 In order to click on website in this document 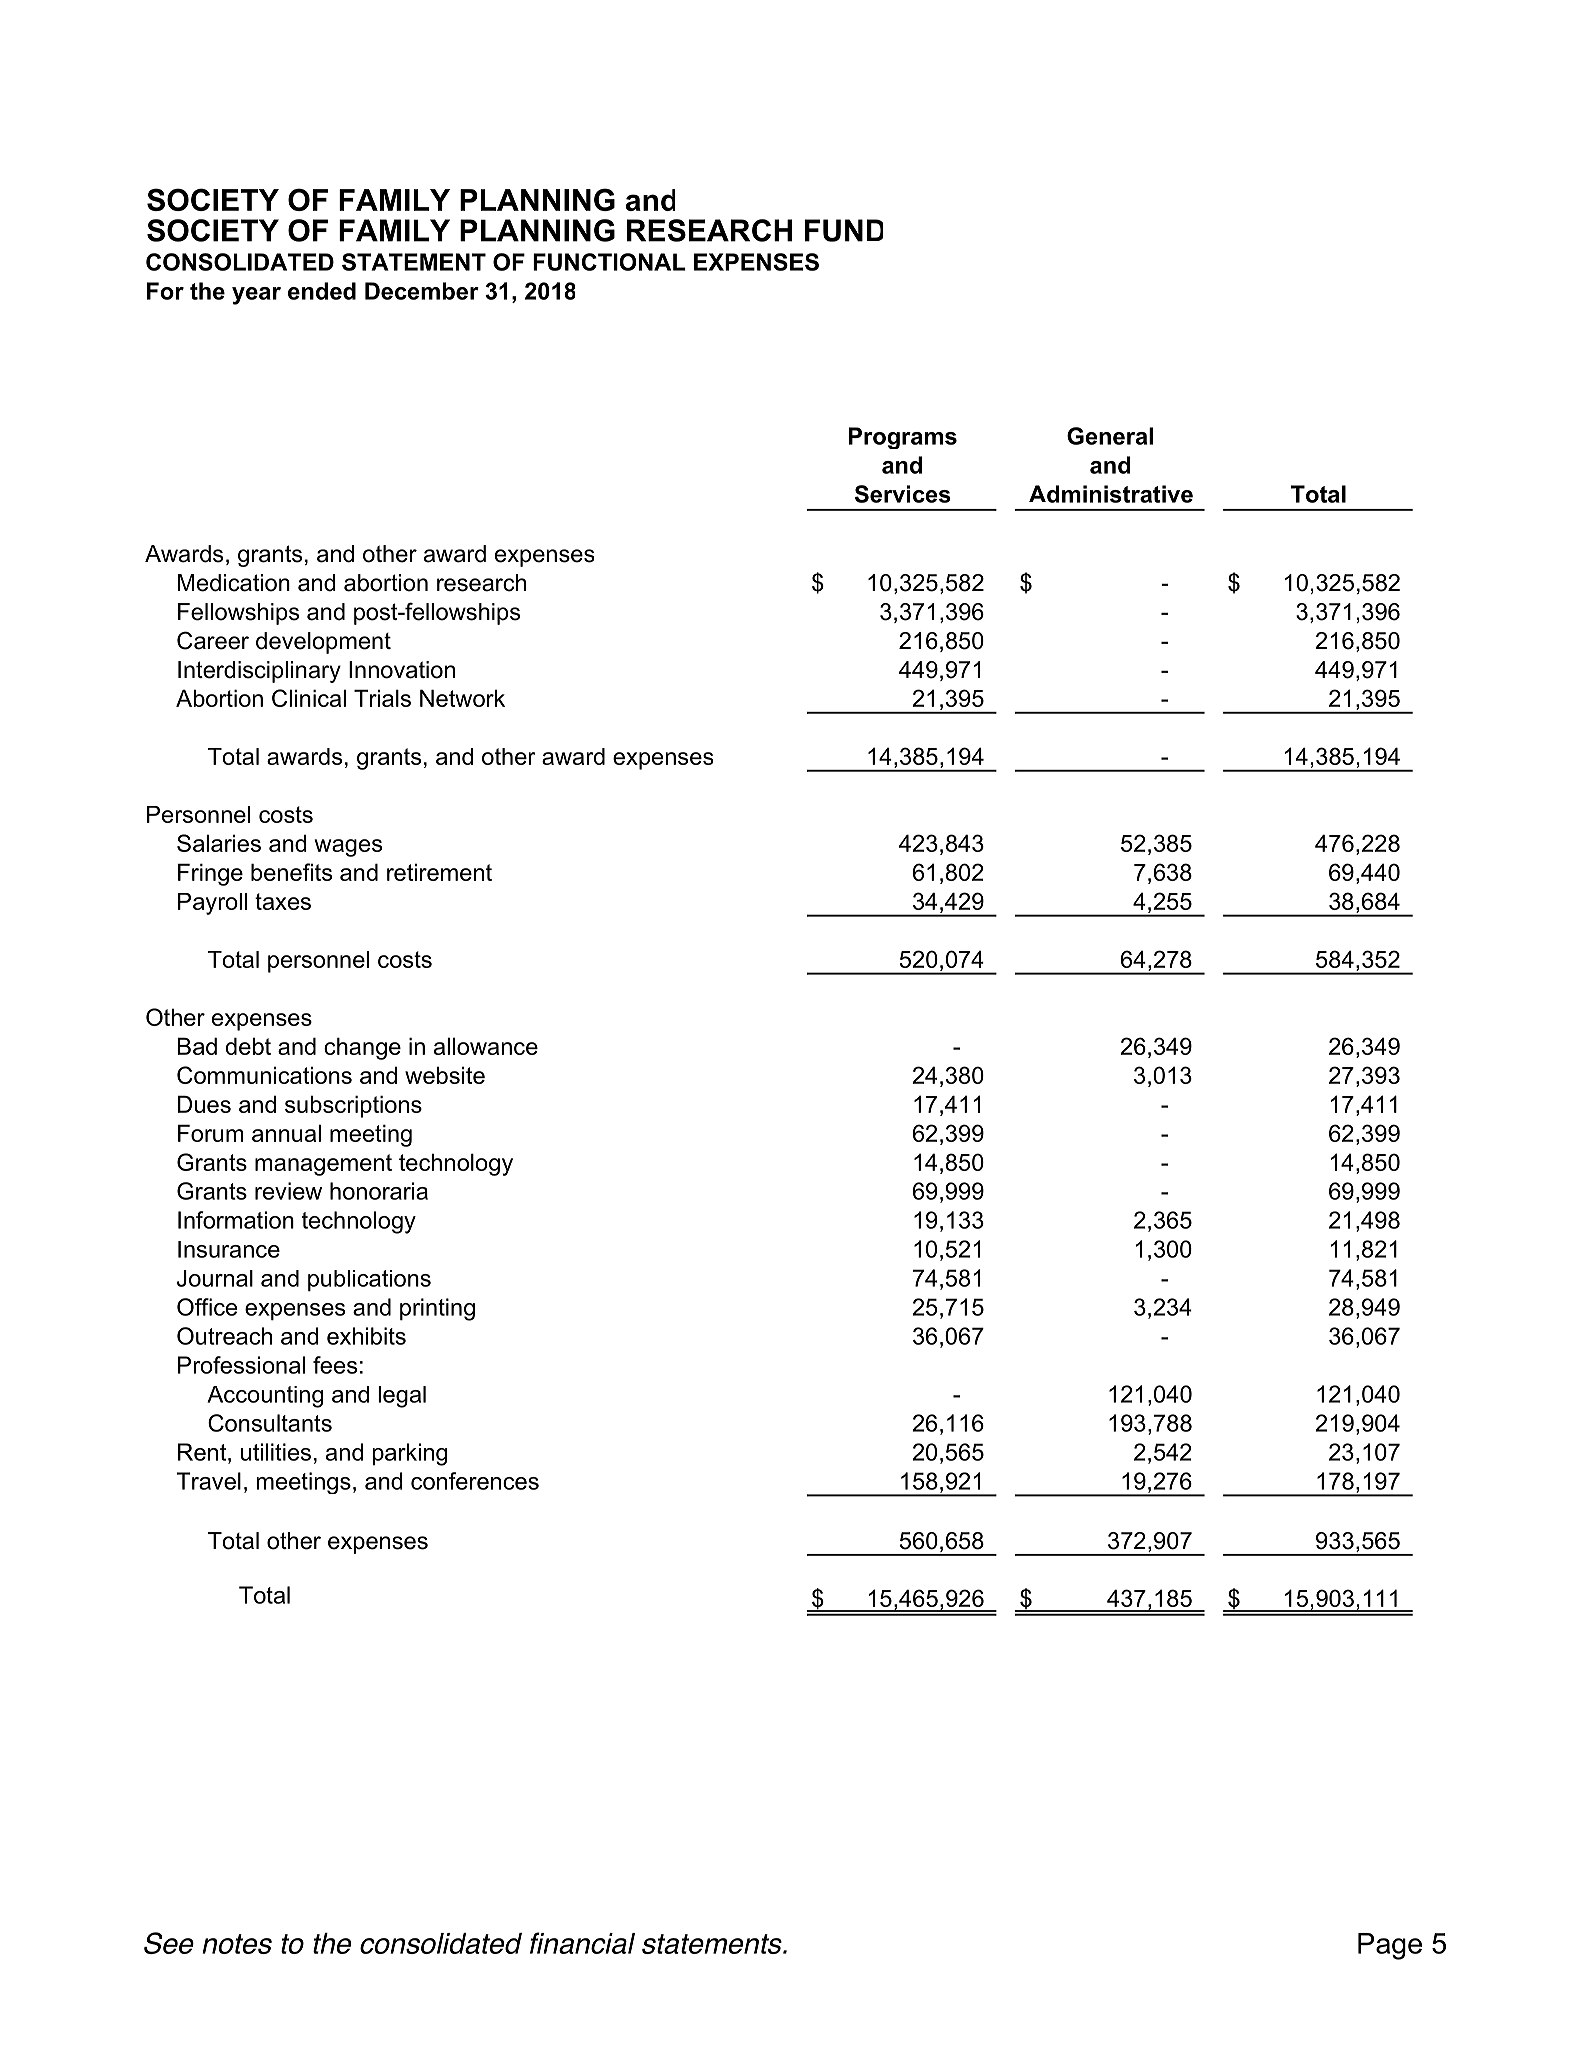, I will do `click(445, 1075)`.
